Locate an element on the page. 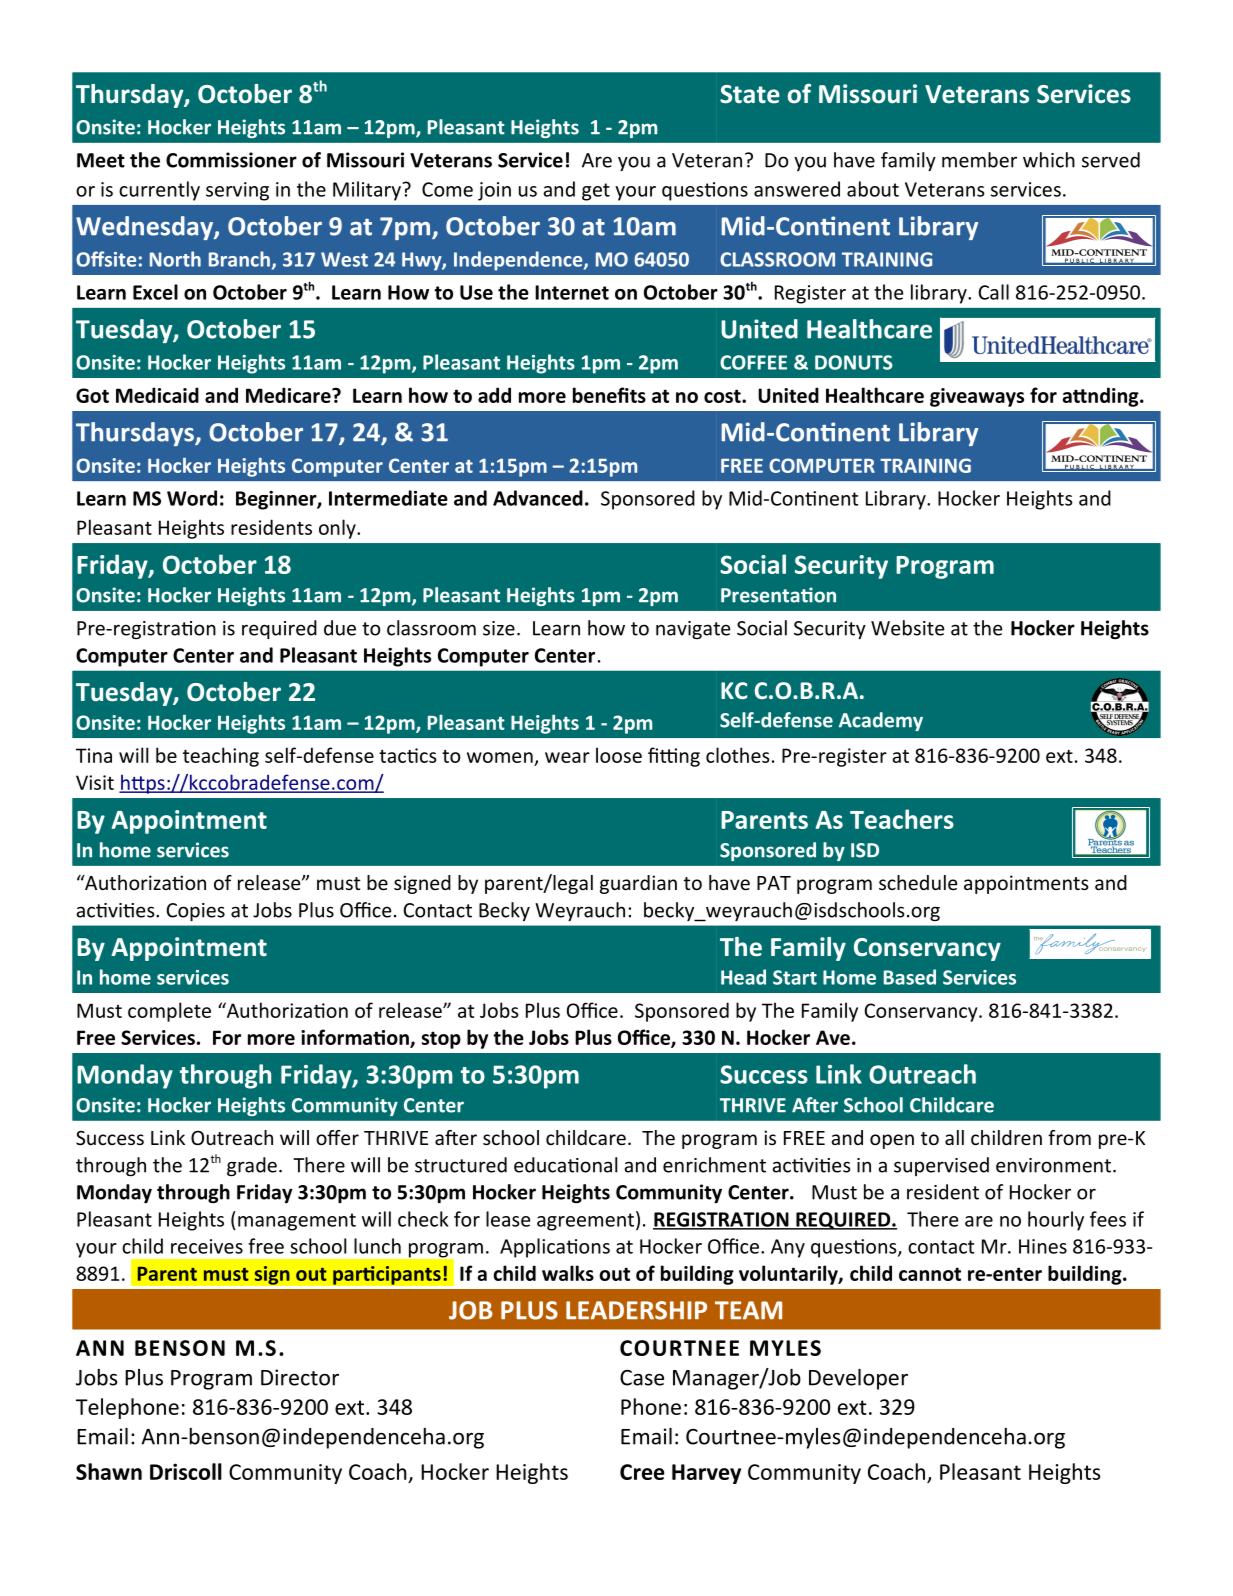  member is located at coordinates (979, 160).
